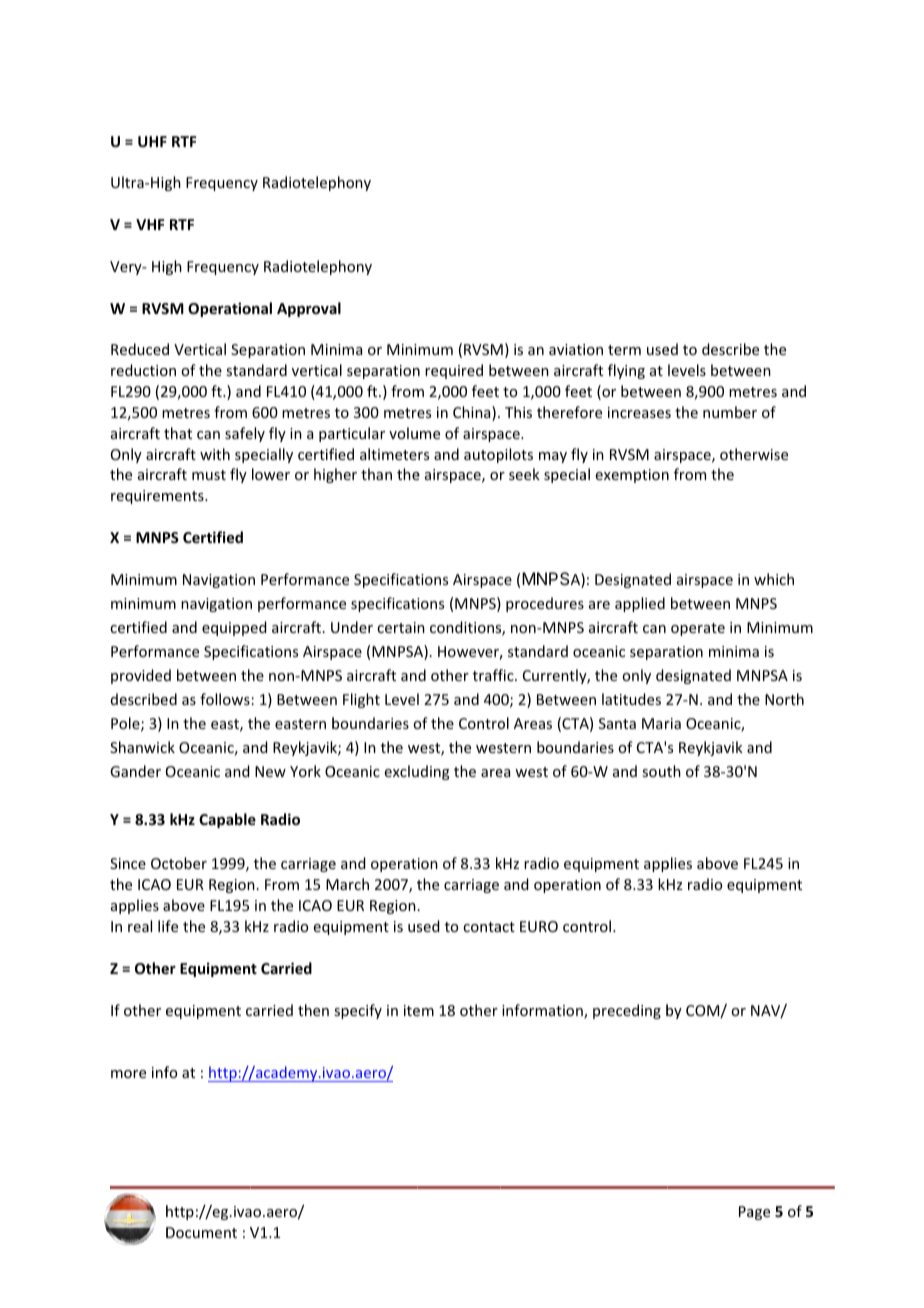  Describe the element at coordinates (617, 723) in the screenshot. I see `Santa` at that location.
